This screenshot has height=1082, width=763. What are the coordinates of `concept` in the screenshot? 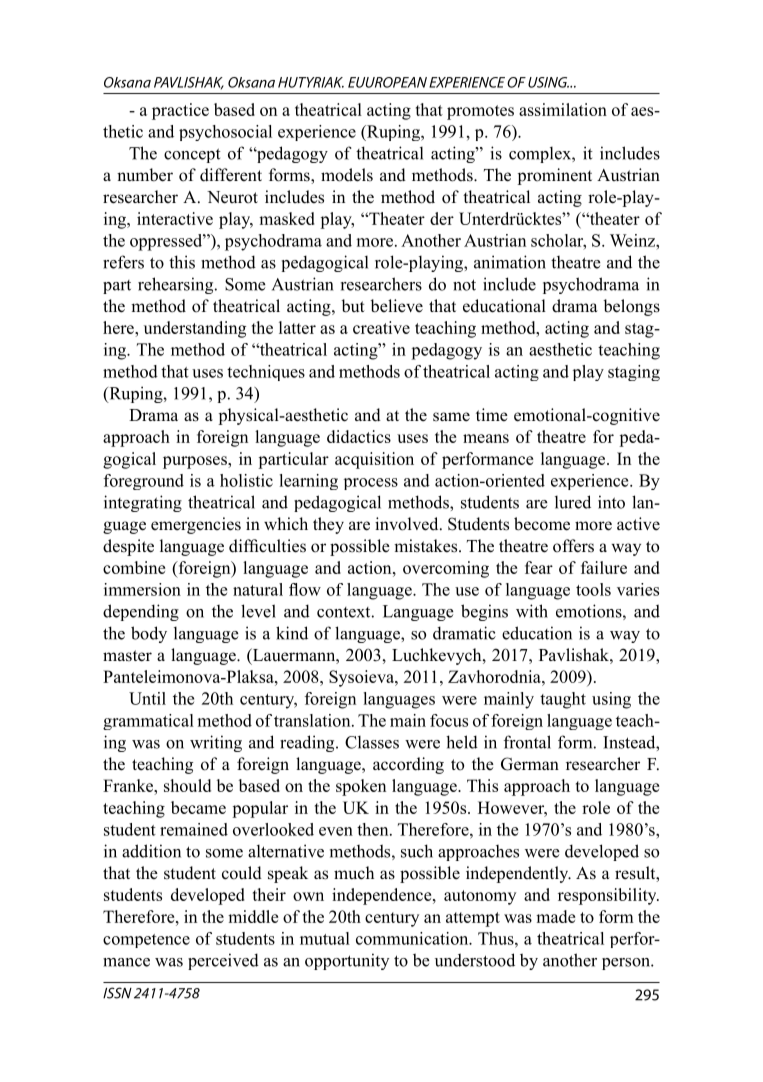 It's located at (192, 155).
